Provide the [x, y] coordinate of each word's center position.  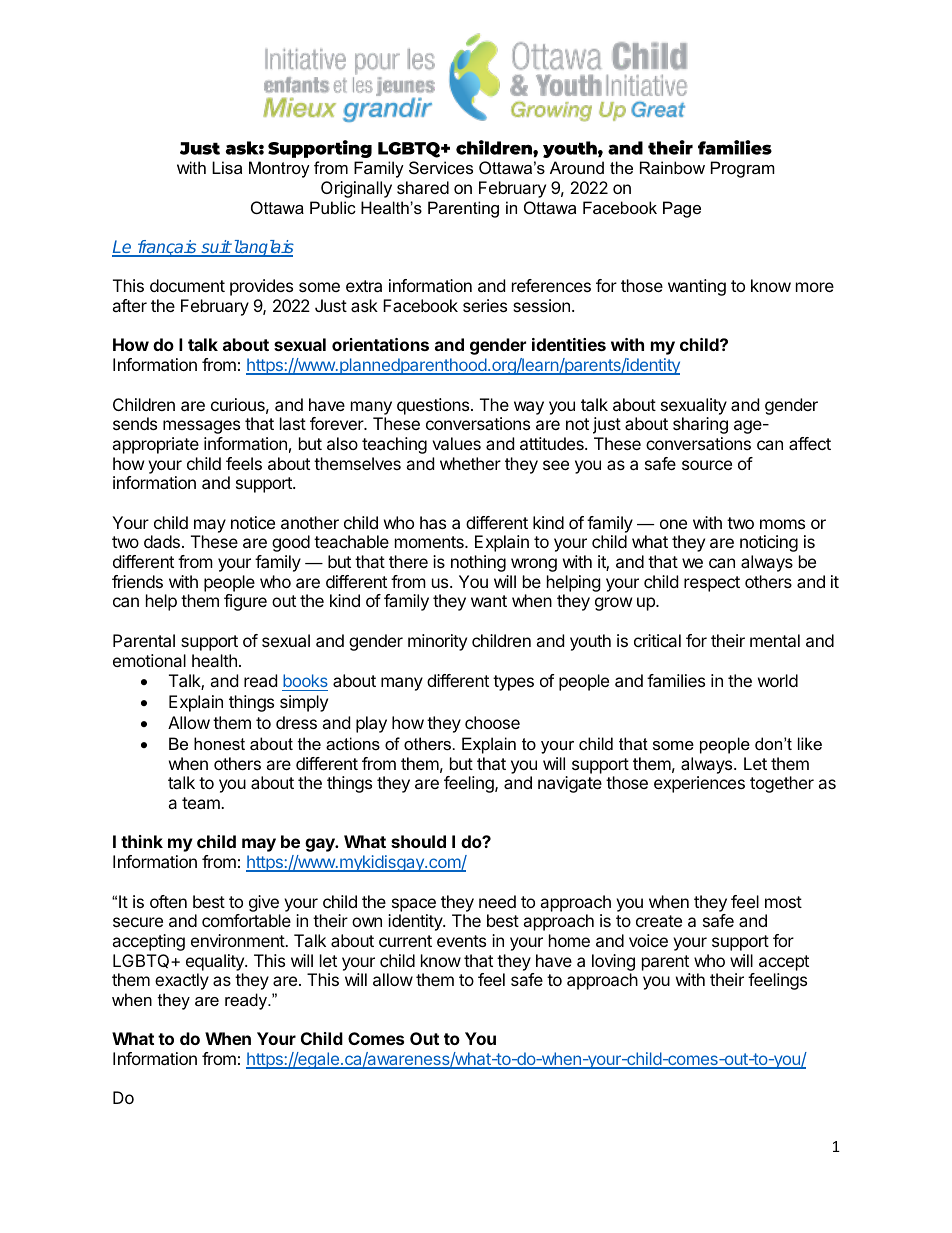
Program [743, 169]
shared [423, 187]
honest [219, 743]
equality [216, 962]
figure [245, 602]
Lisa [227, 167]
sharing [700, 425]
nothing [478, 563]
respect [712, 584]
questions [434, 406]
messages [201, 427]
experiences [699, 784]
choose [492, 722]
